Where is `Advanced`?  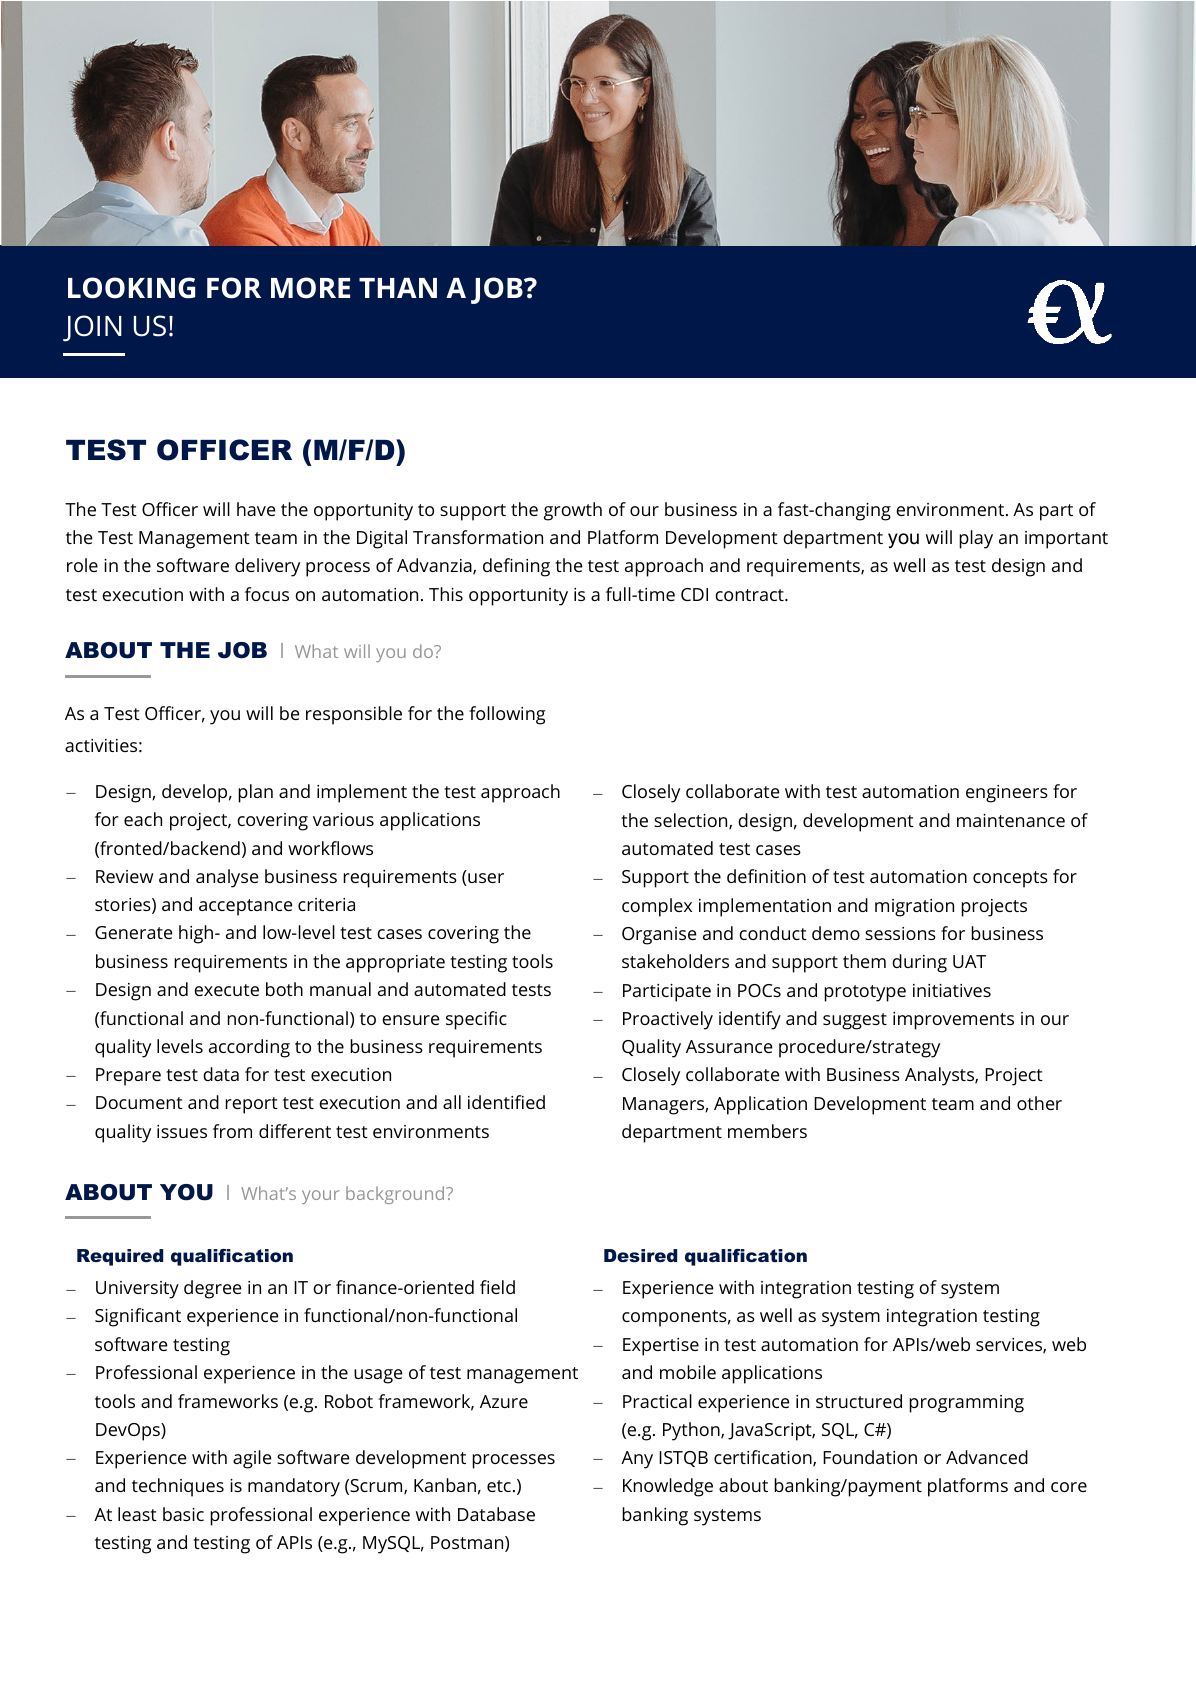
Advanced is located at coordinates (987, 1457).
